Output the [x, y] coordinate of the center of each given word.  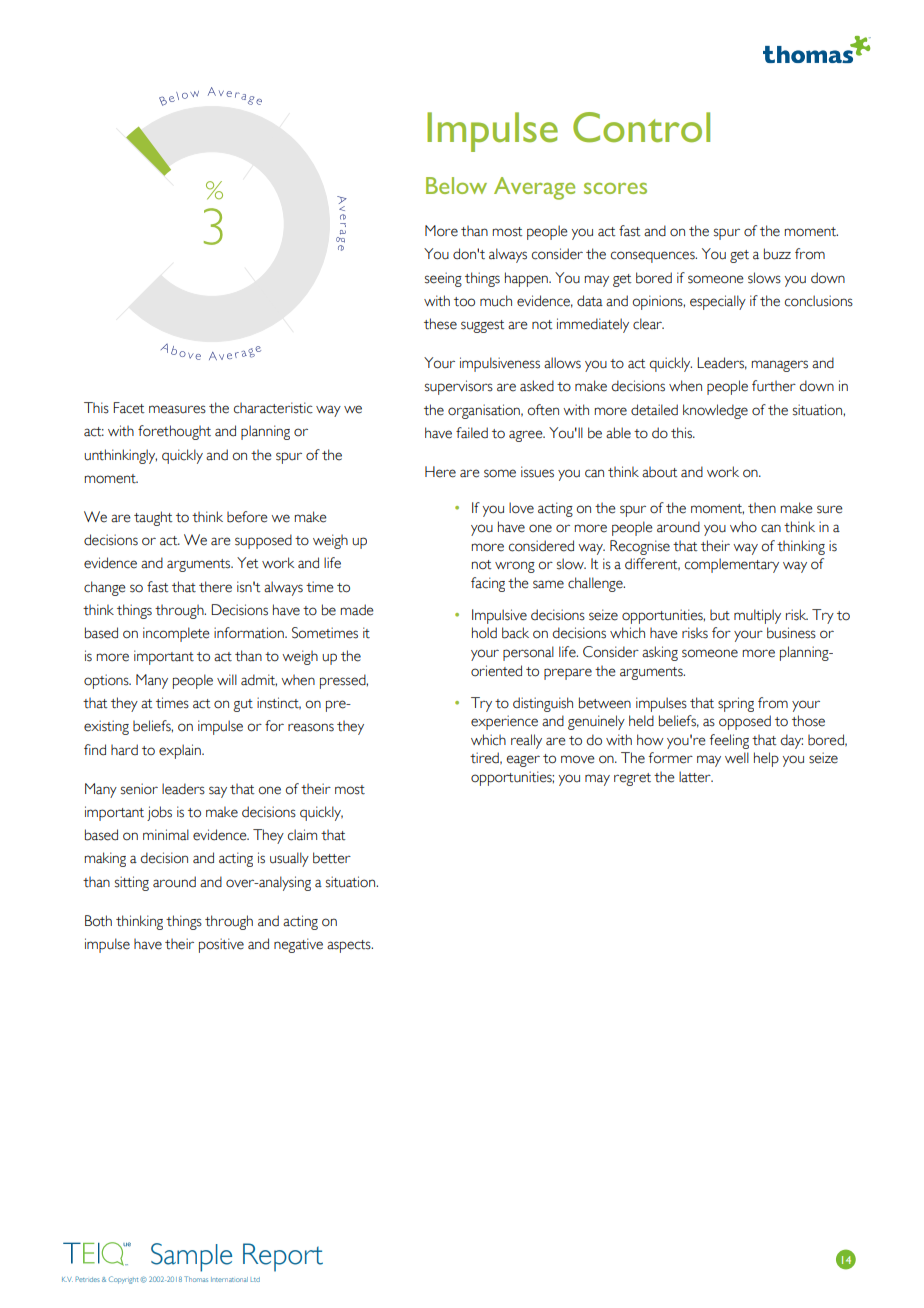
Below [456, 185]
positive [221, 945]
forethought [174, 432]
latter [696, 777]
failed [472, 433]
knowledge [715, 411]
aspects [350, 946]
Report [283, 1257]
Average [534, 188]
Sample [191, 1257]
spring [736, 704]
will [227, 679]
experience [504, 722]
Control [641, 127]
